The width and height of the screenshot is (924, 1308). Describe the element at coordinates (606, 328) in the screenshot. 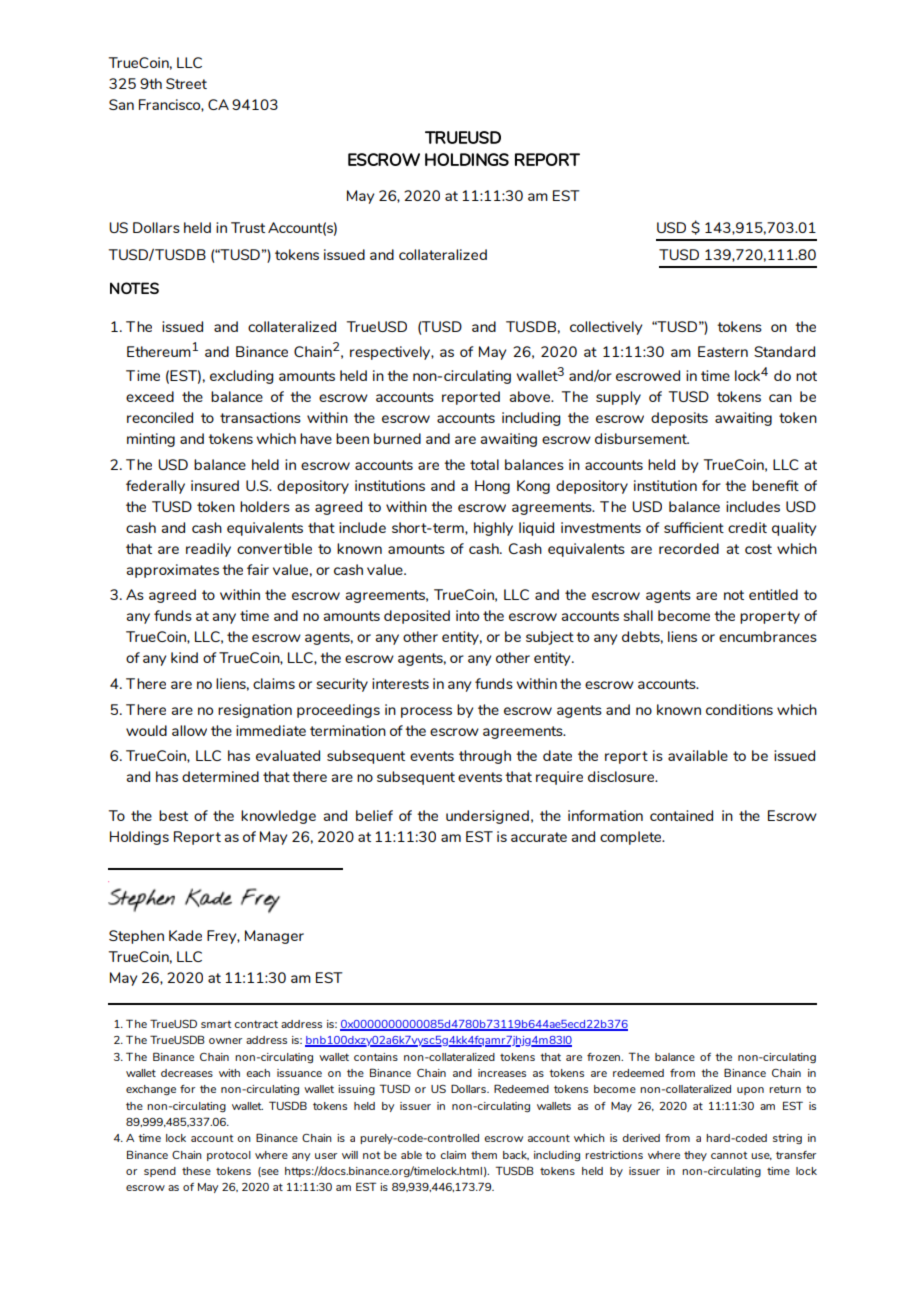

I see `collectively` at that location.
